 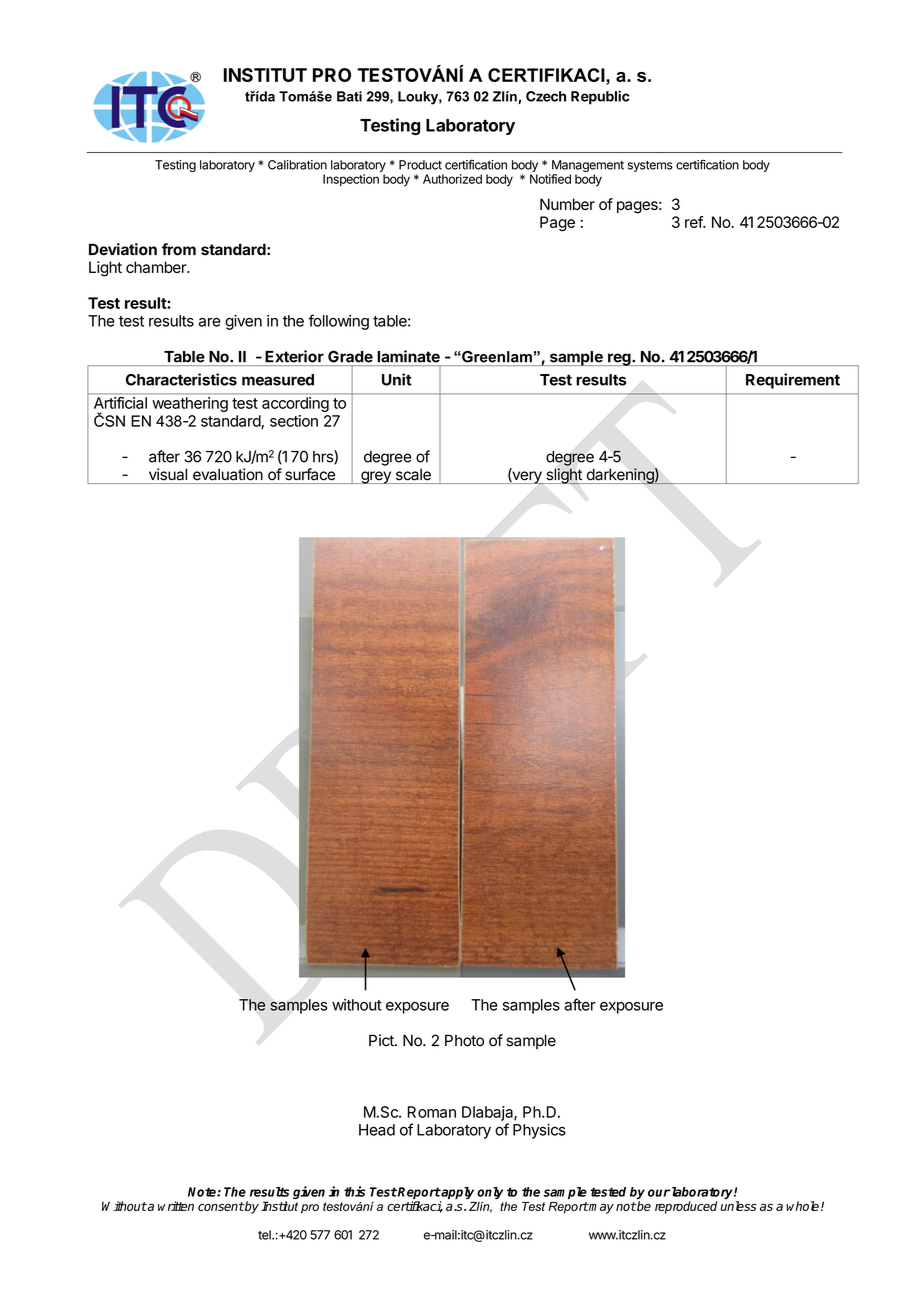 I want to click on unless, so click(x=738, y=1206).
